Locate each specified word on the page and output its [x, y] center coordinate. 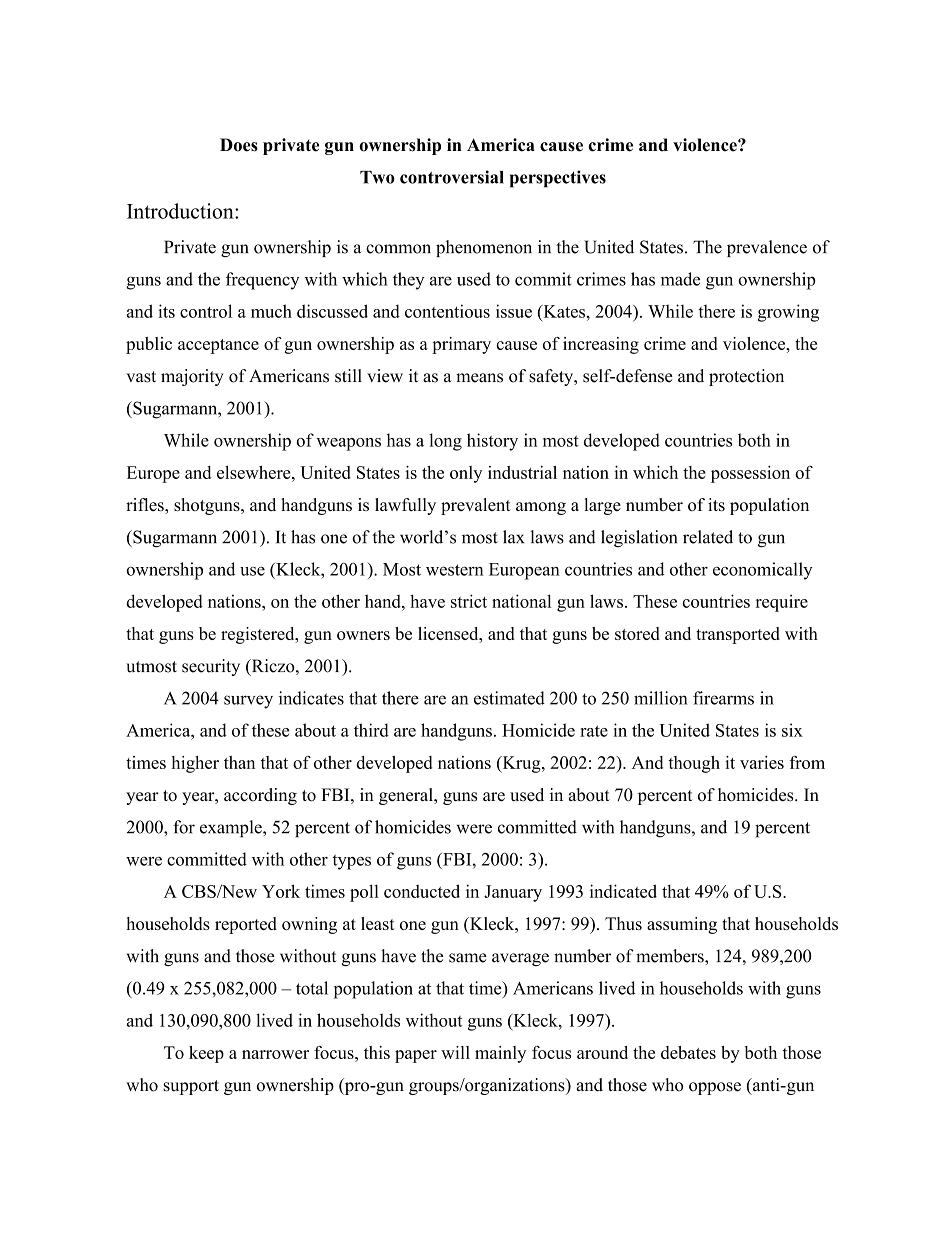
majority [192, 377]
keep [206, 1054]
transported [738, 635]
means [479, 378]
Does [239, 145]
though [694, 764]
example [232, 829]
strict [469, 601]
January [513, 893]
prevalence [767, 248]
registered [259, 635]
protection [746, 377]
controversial [452, 177]
